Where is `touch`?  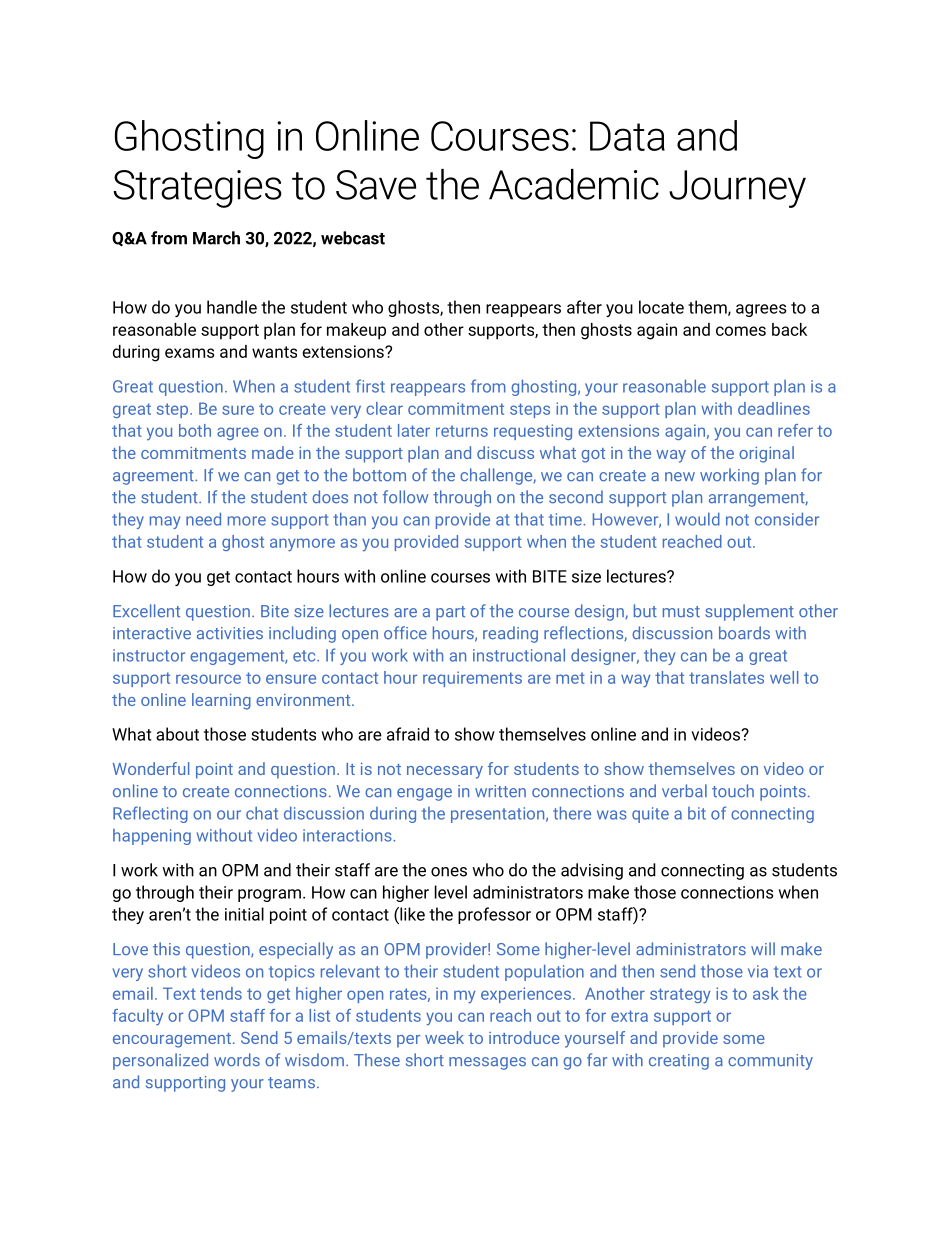
touch is located at coordinates (733, 791).
